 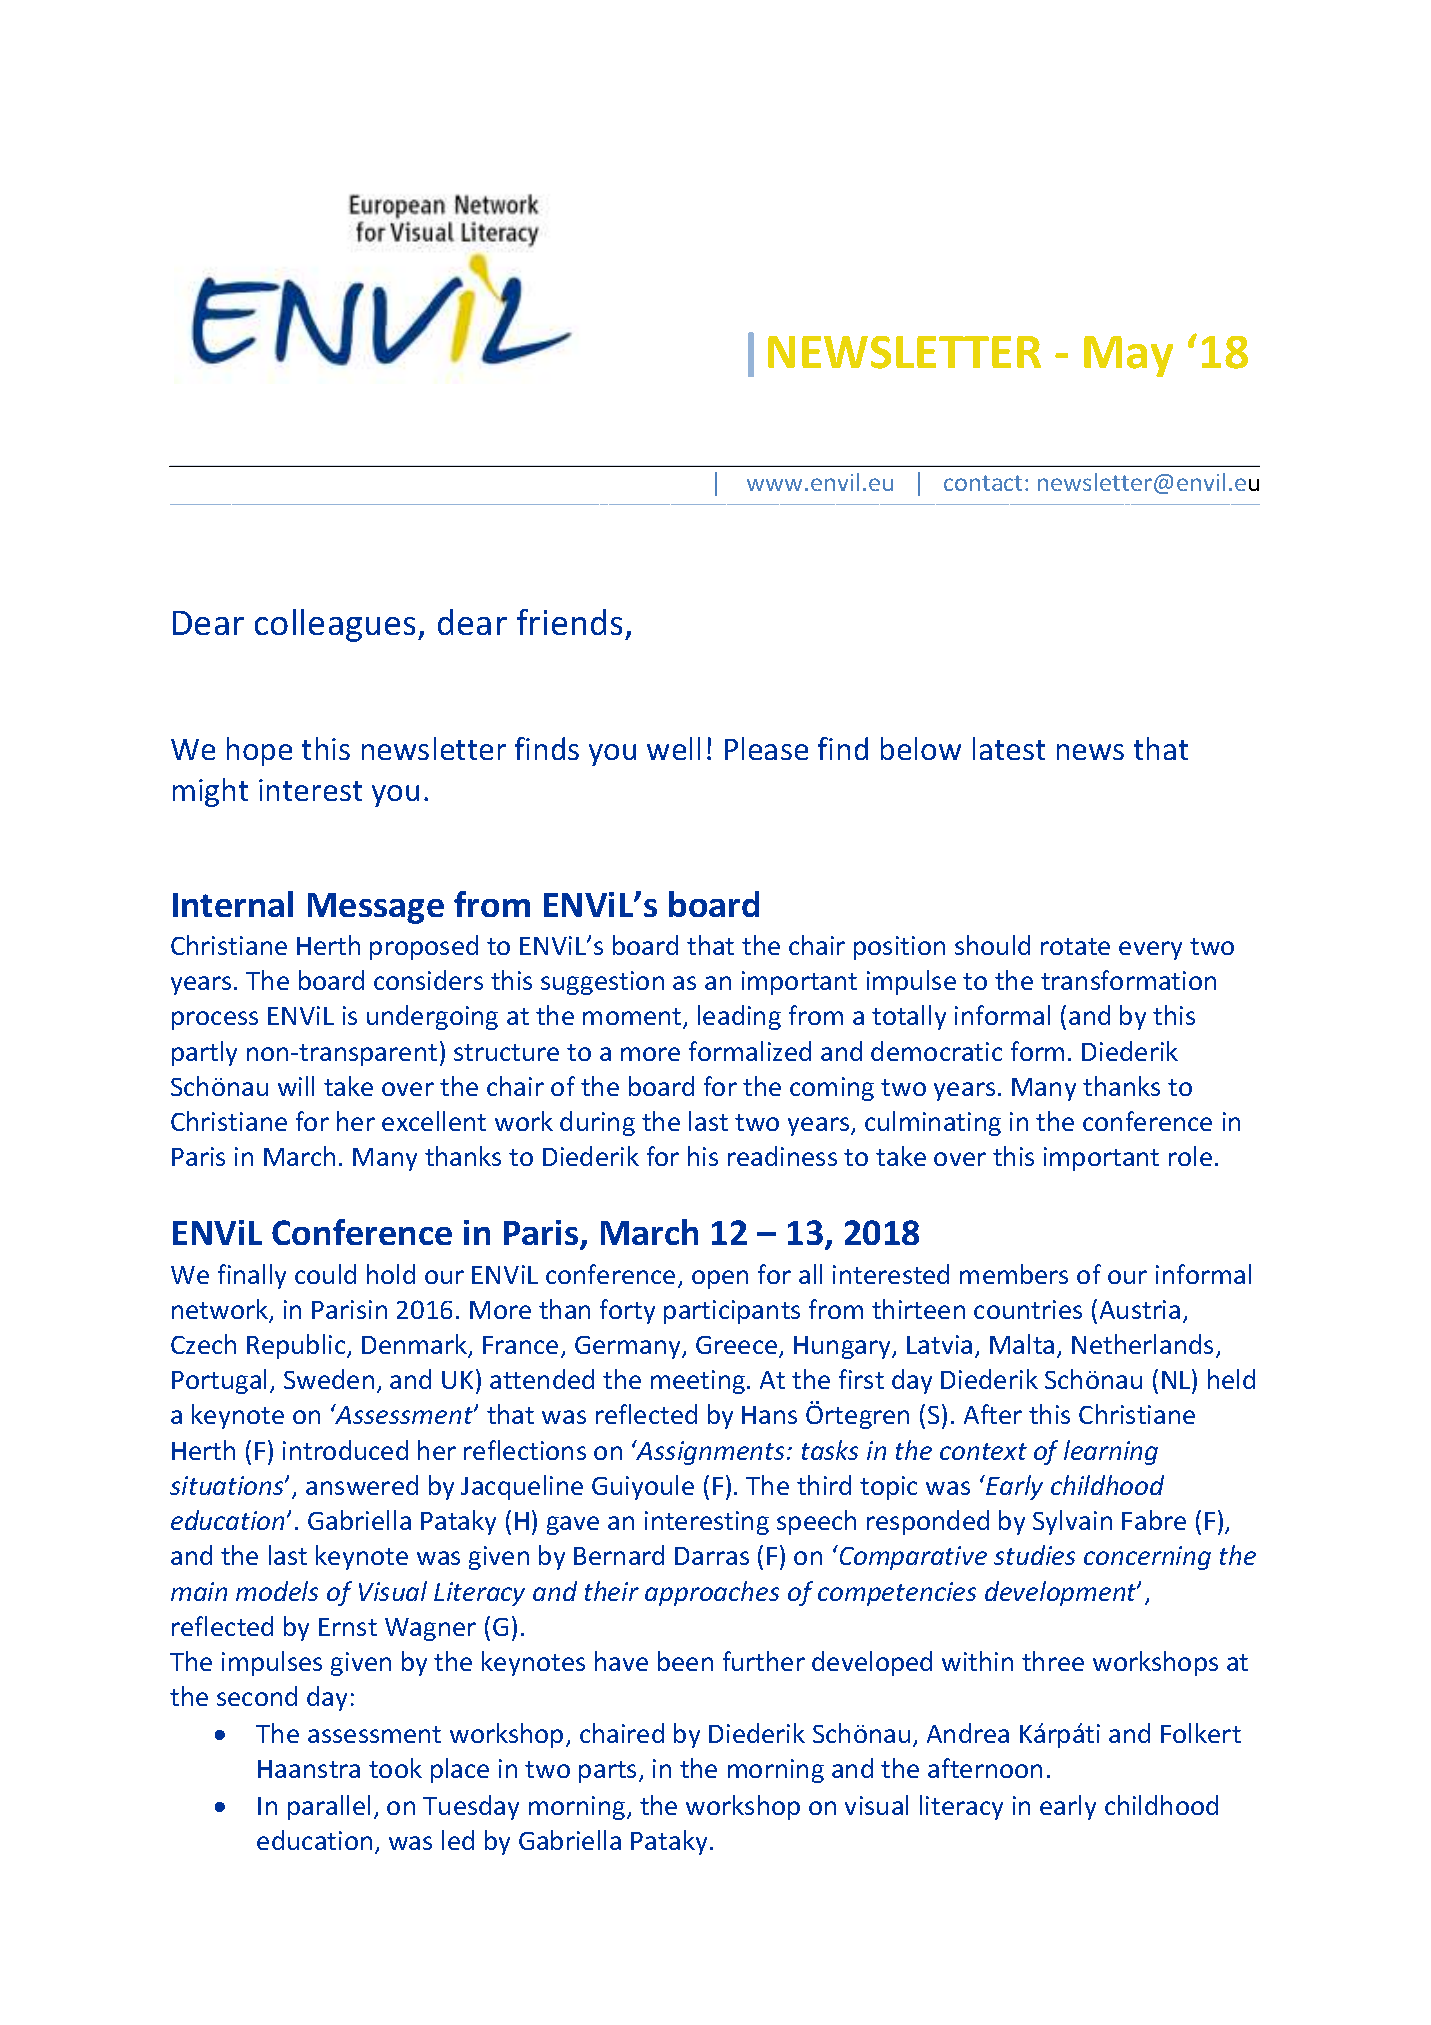 What do you see at coordinates (983, 483) in the page?
I see `contact` at bounding box center [983, 483].
